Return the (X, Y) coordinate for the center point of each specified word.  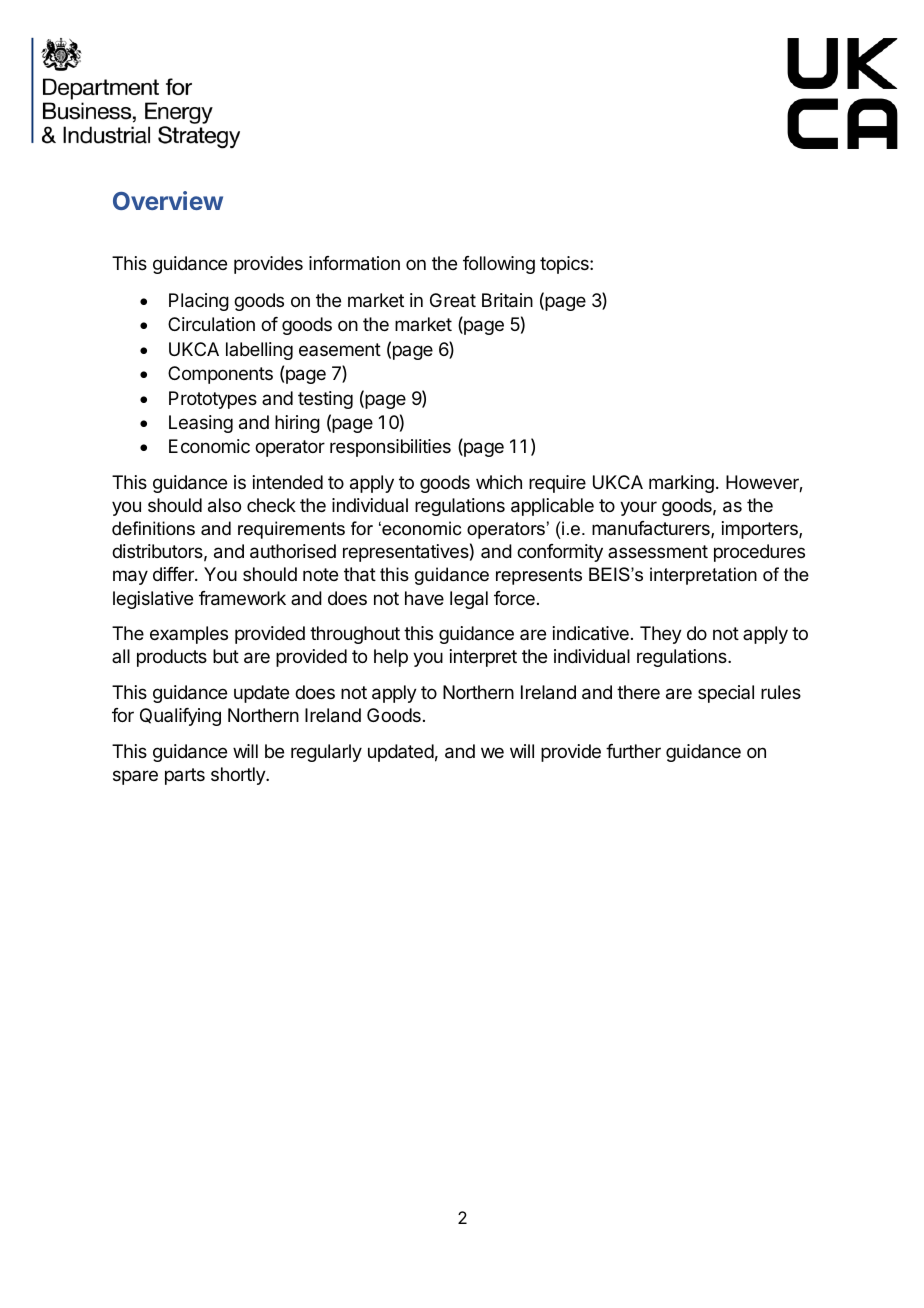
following (499, 265)
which (499, 482)
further (633, 751)
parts (185, 776)
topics (565, 265)
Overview (168, 200)
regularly (326, 753)
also (224, 505)
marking (681, 484)
